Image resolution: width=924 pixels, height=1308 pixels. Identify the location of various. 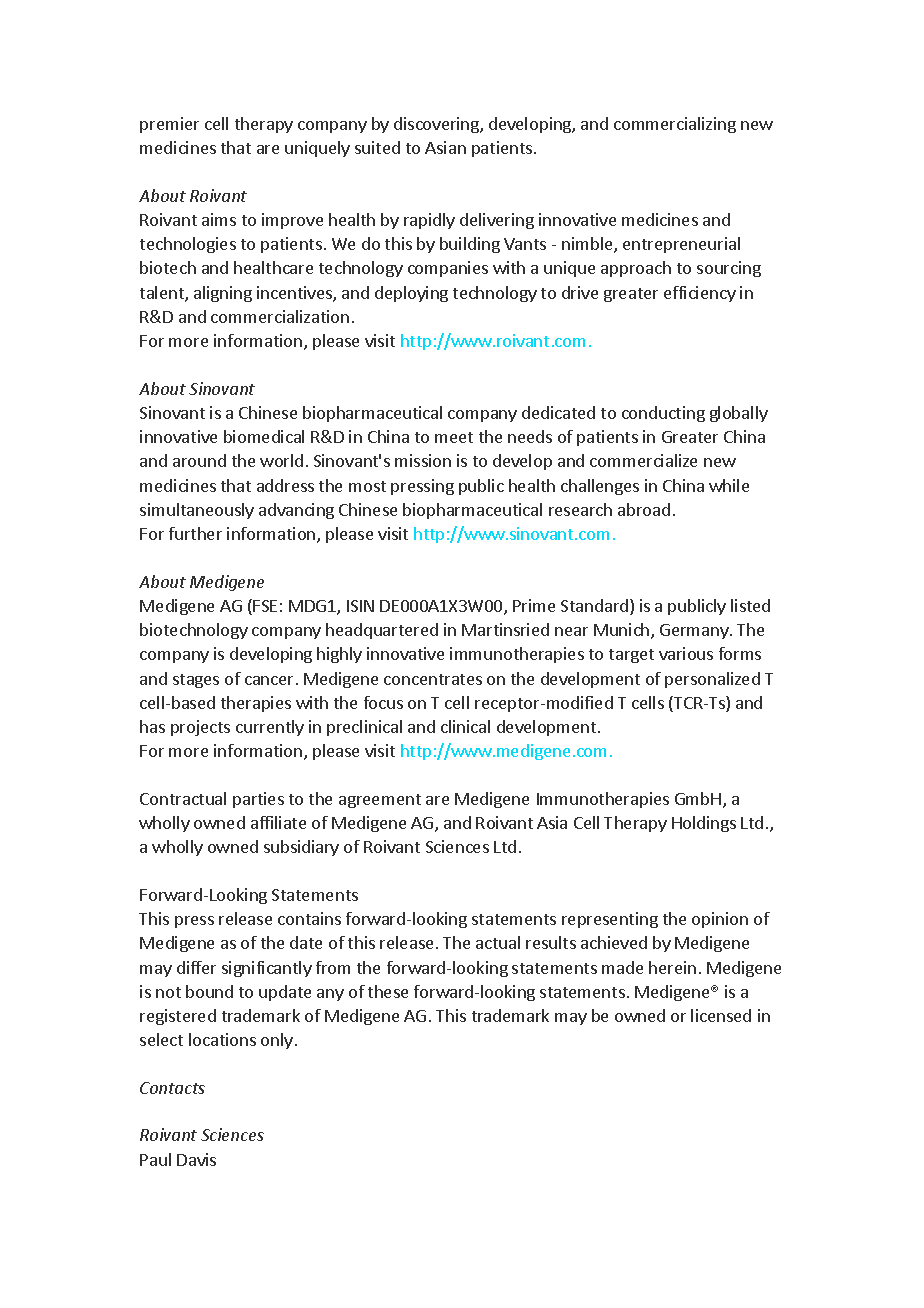
(686, 653).
